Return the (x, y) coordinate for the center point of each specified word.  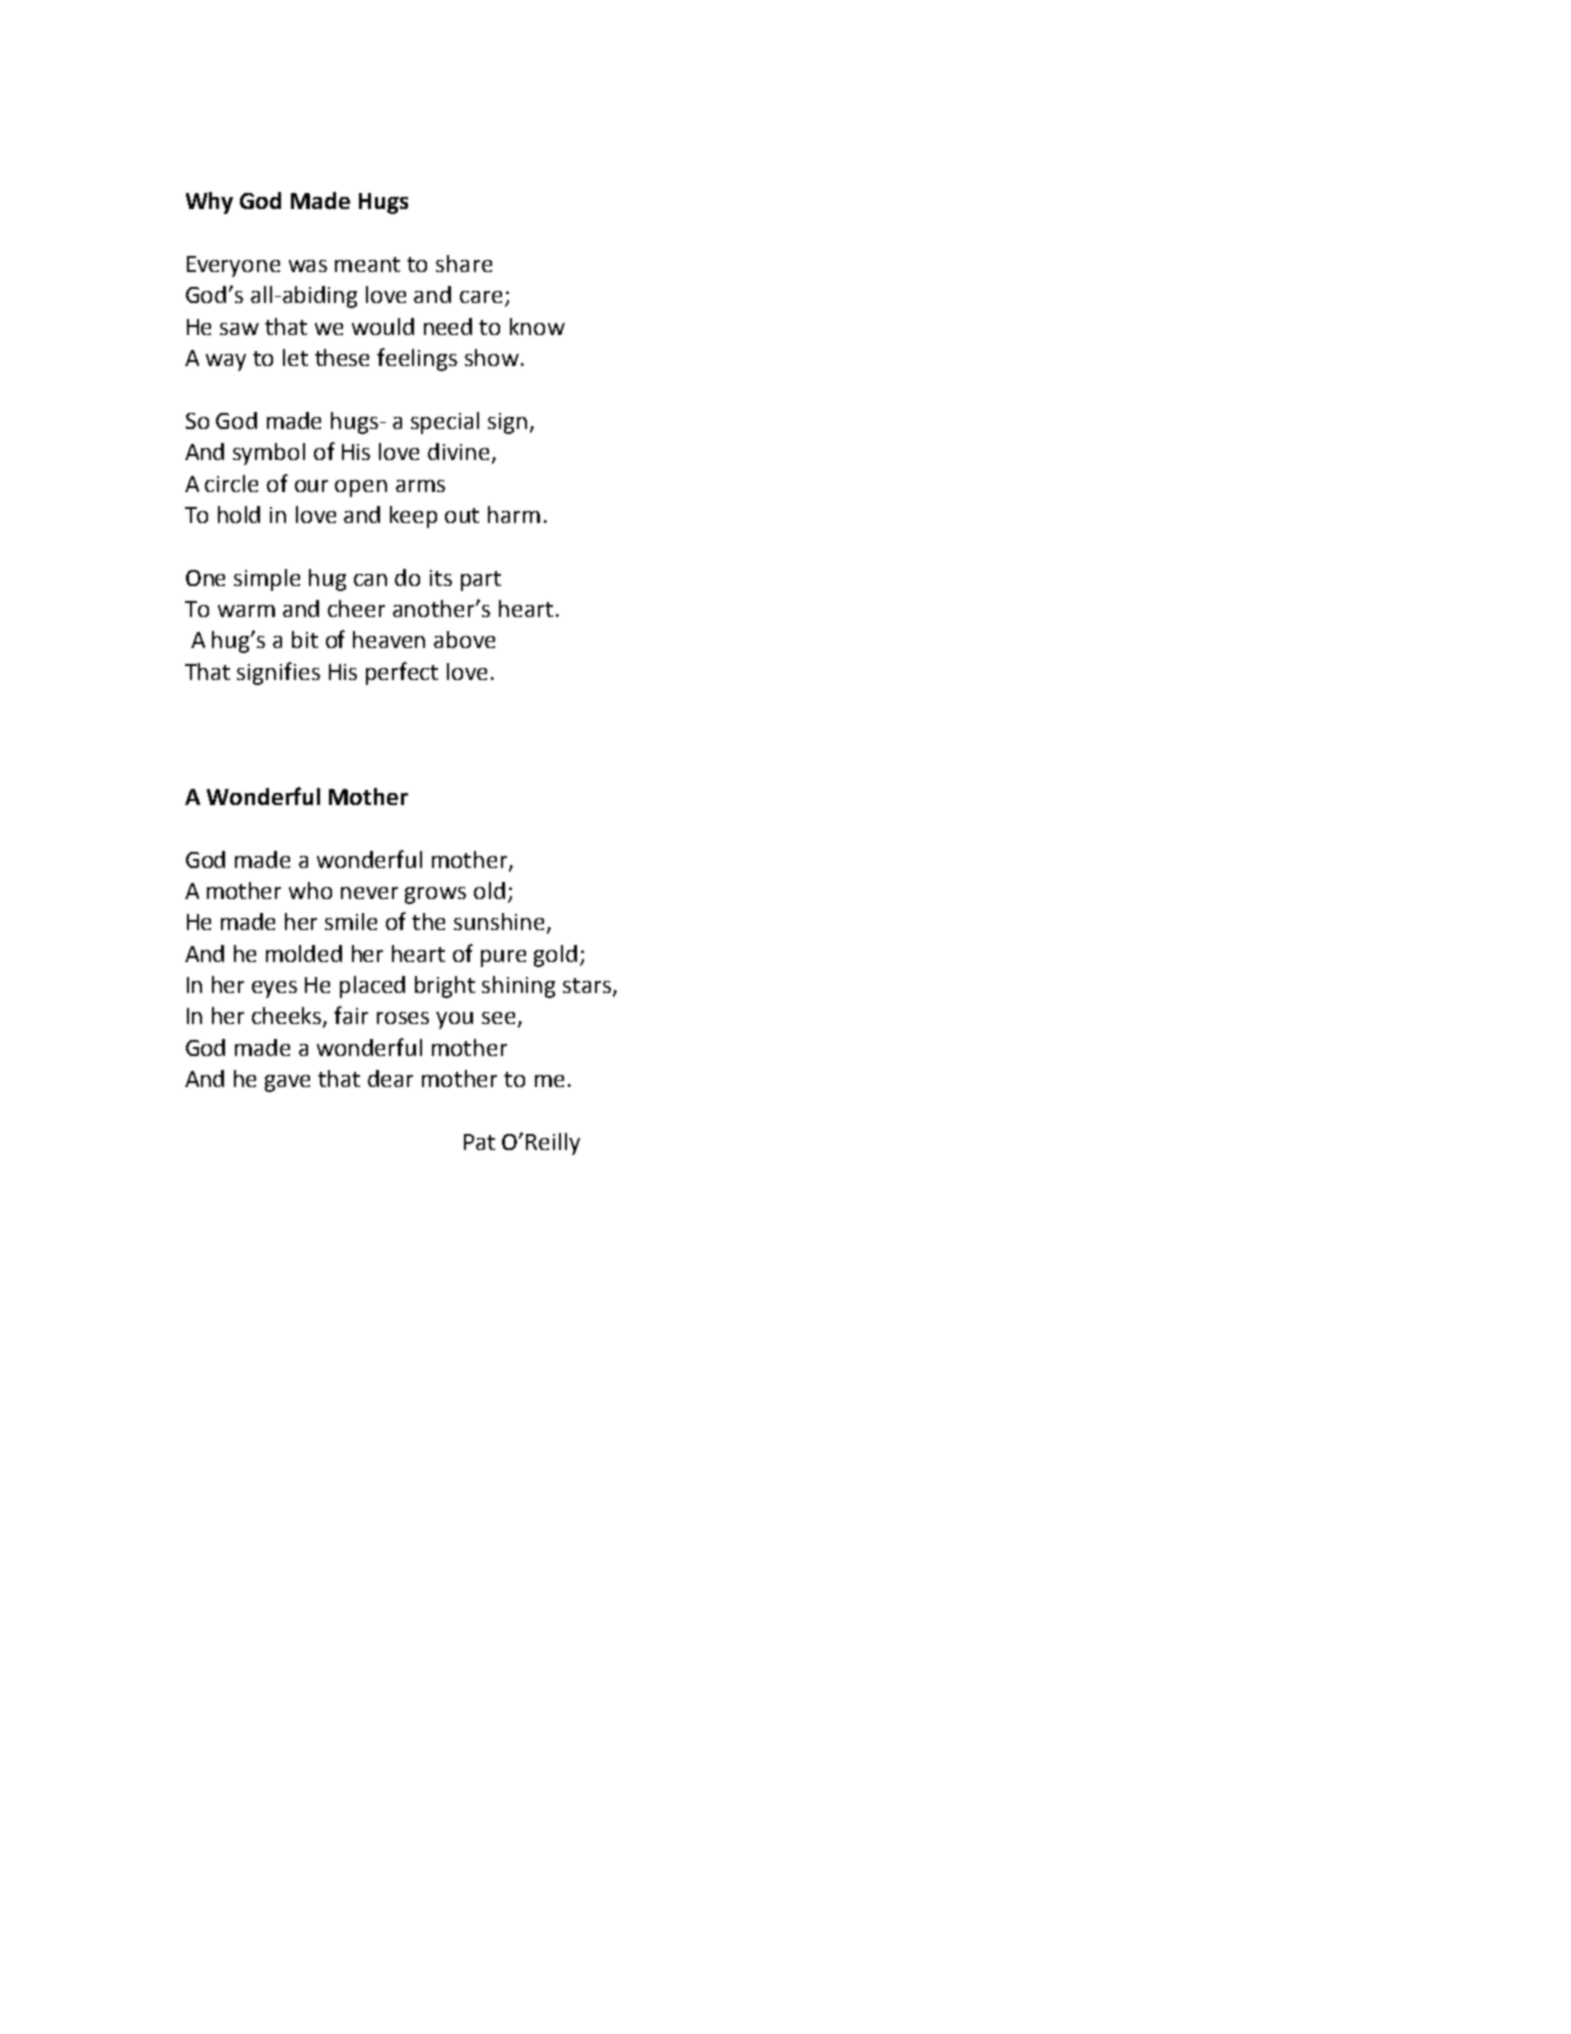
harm (514, 514)
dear (390, 1078)
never (369, 893)
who (310, 890)
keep (413, 517)
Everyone (233, 266)
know (537, 326)
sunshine (501, 923)
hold (239, 514)
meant (367, 264)
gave (287, 1083)
